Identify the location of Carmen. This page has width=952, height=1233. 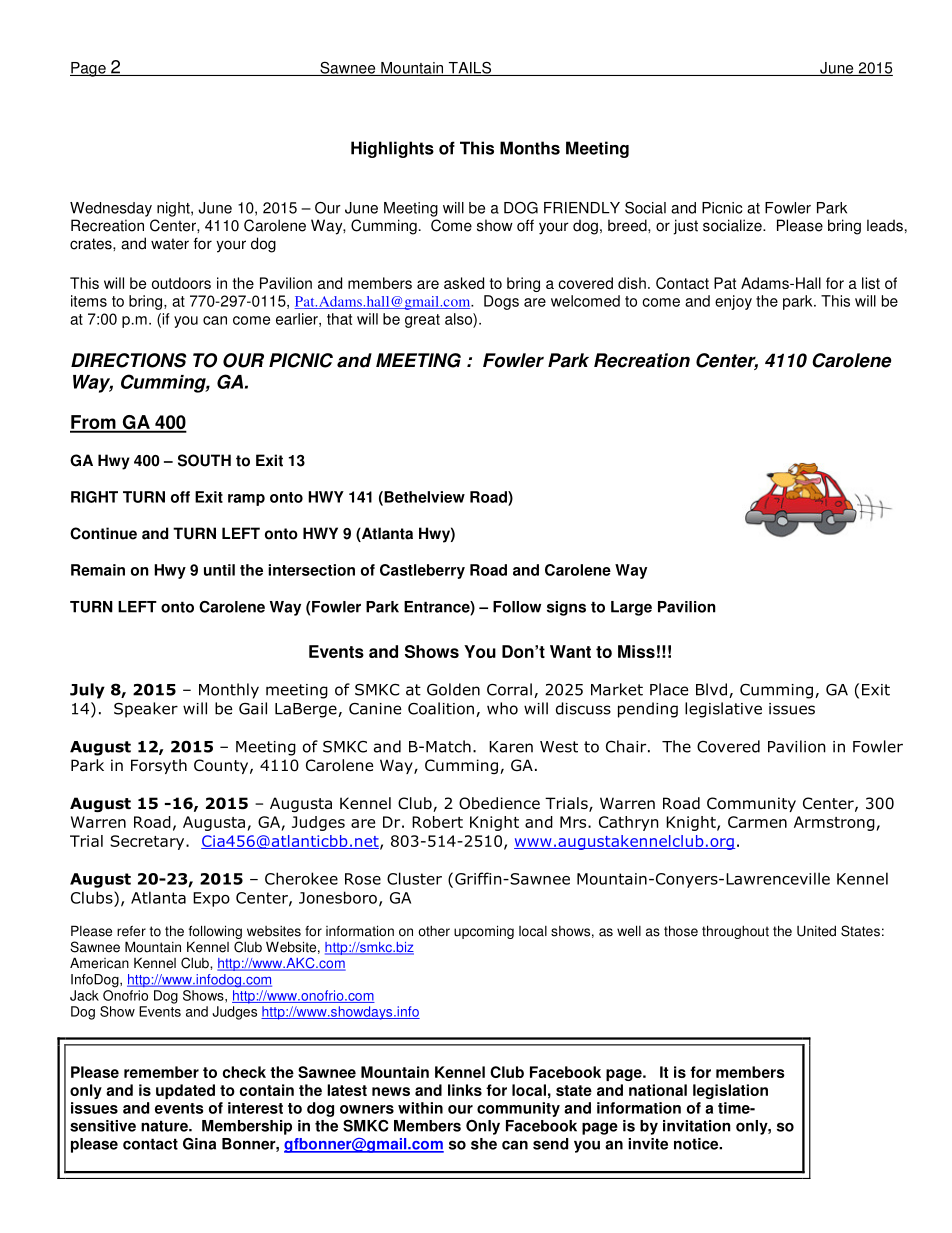
(757, 822).
